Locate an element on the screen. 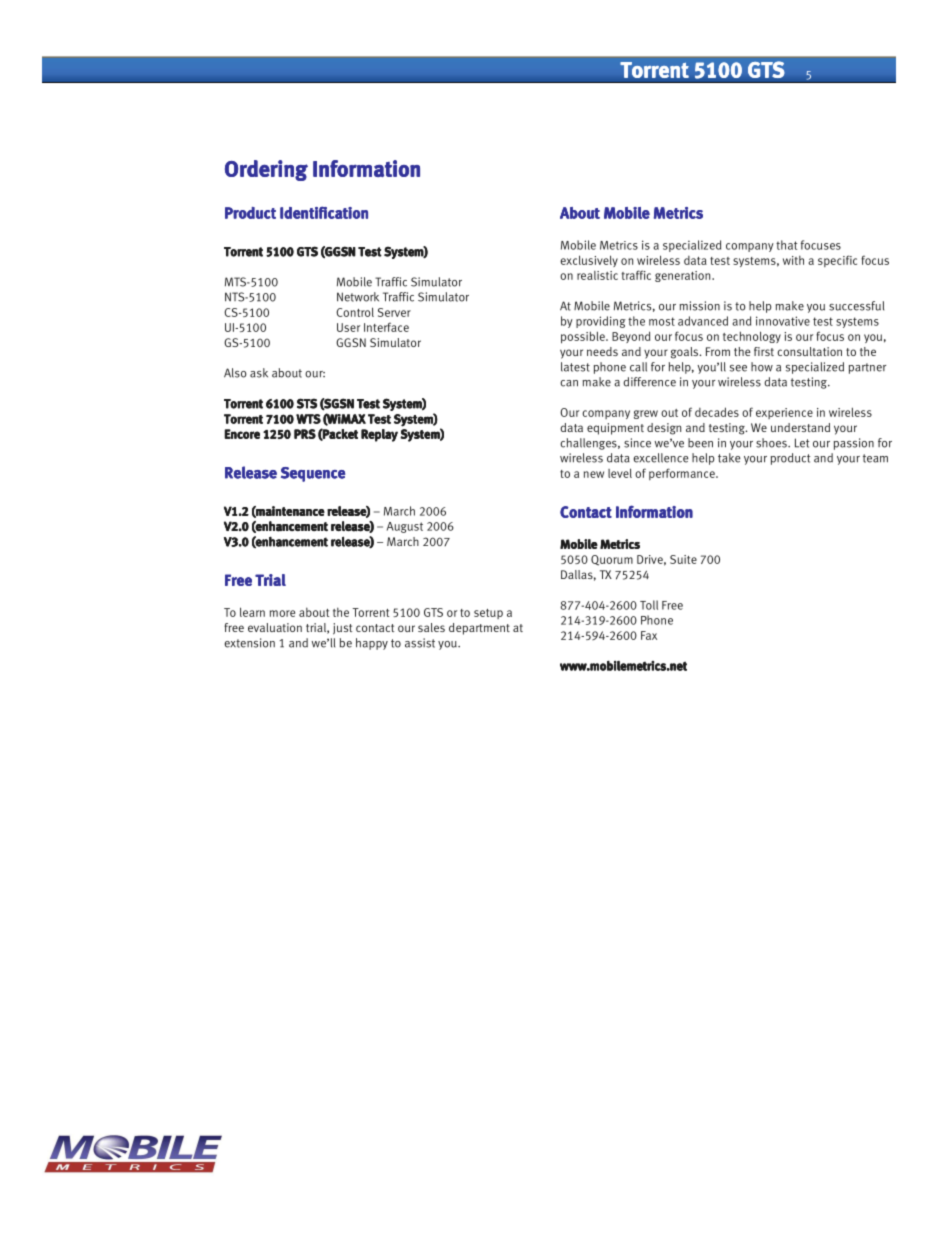  successful is located at coordinates (856, 306).
